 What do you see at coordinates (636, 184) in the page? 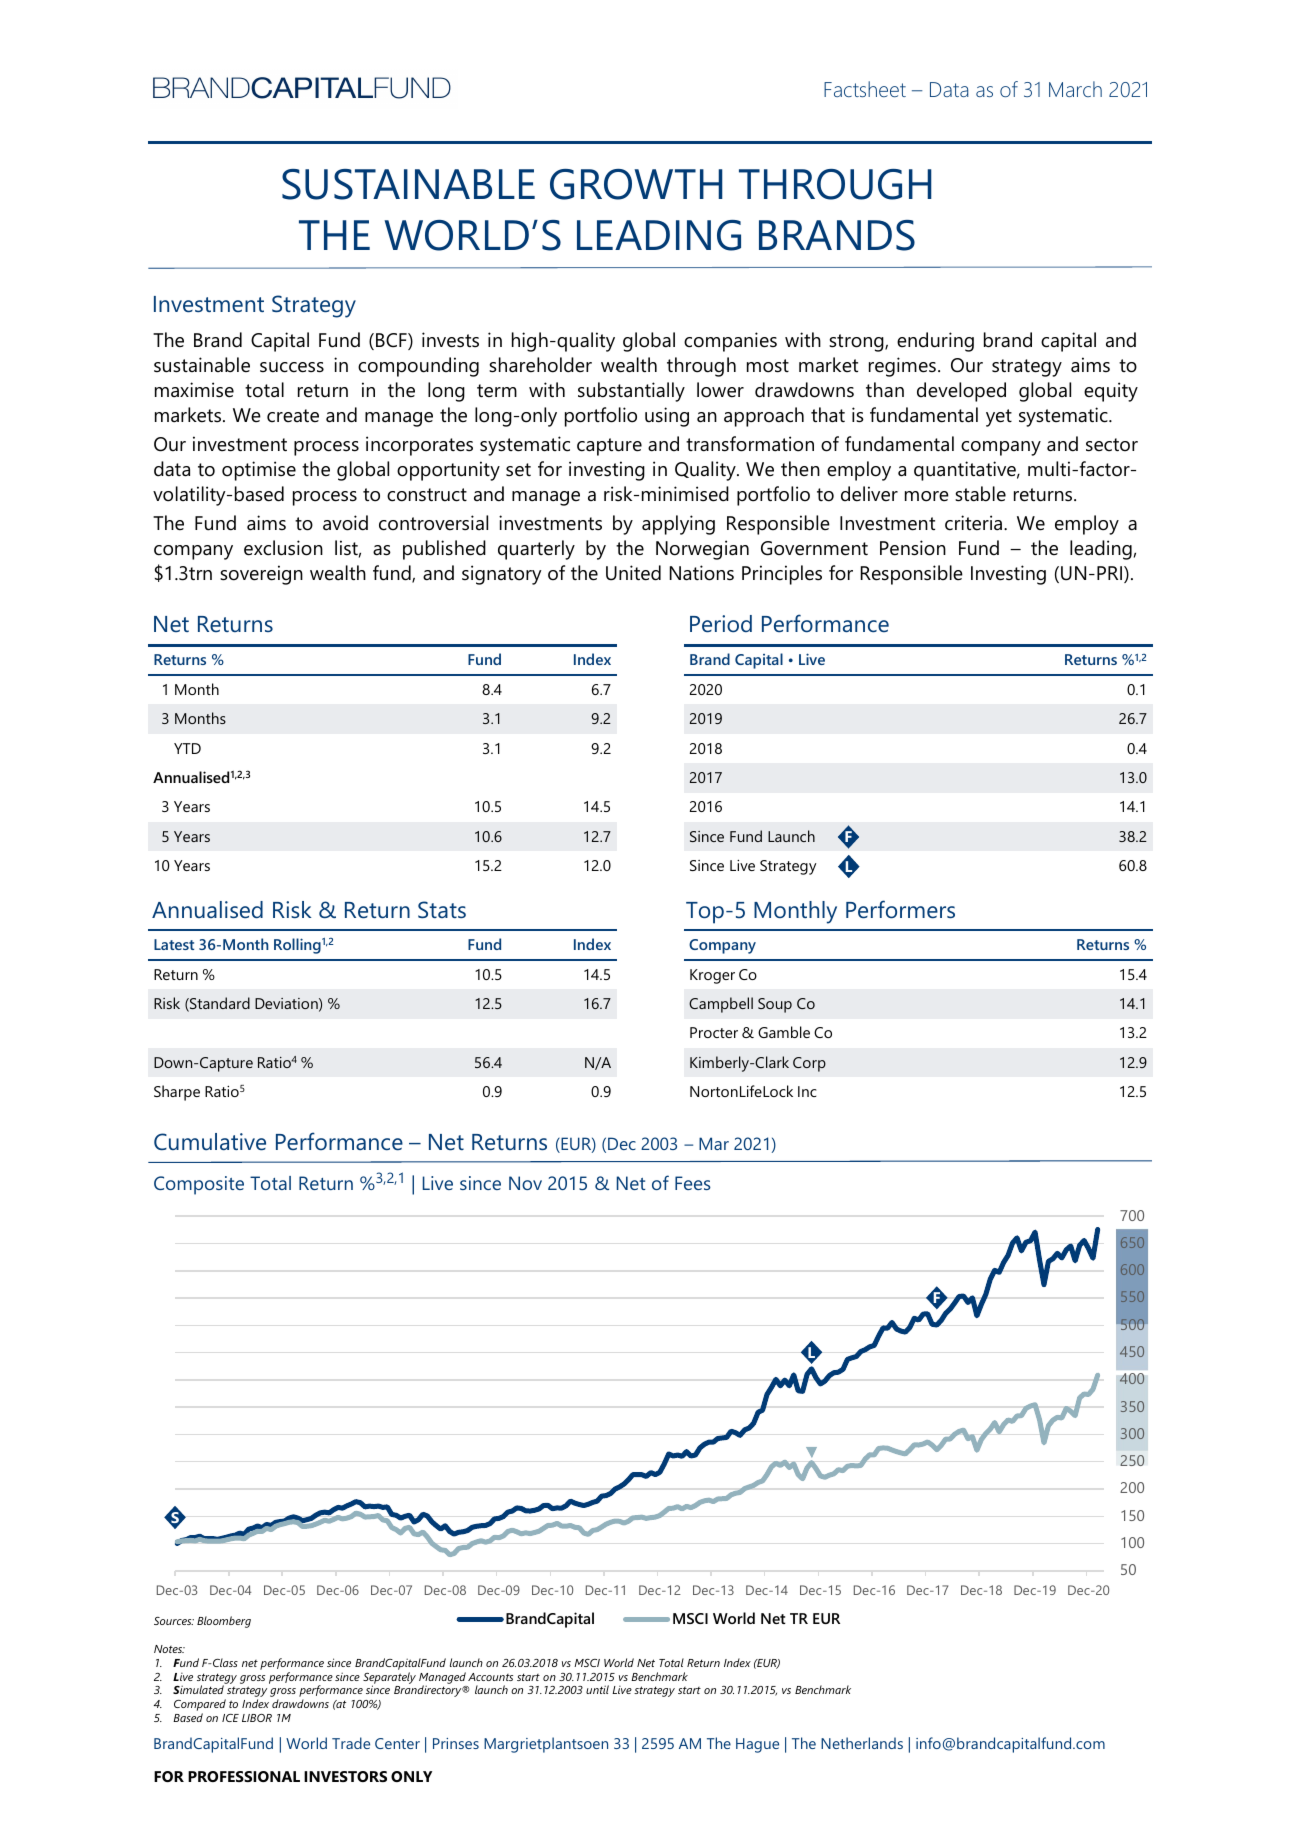
I see `GROWTH` at bounding box center [636, 184].
